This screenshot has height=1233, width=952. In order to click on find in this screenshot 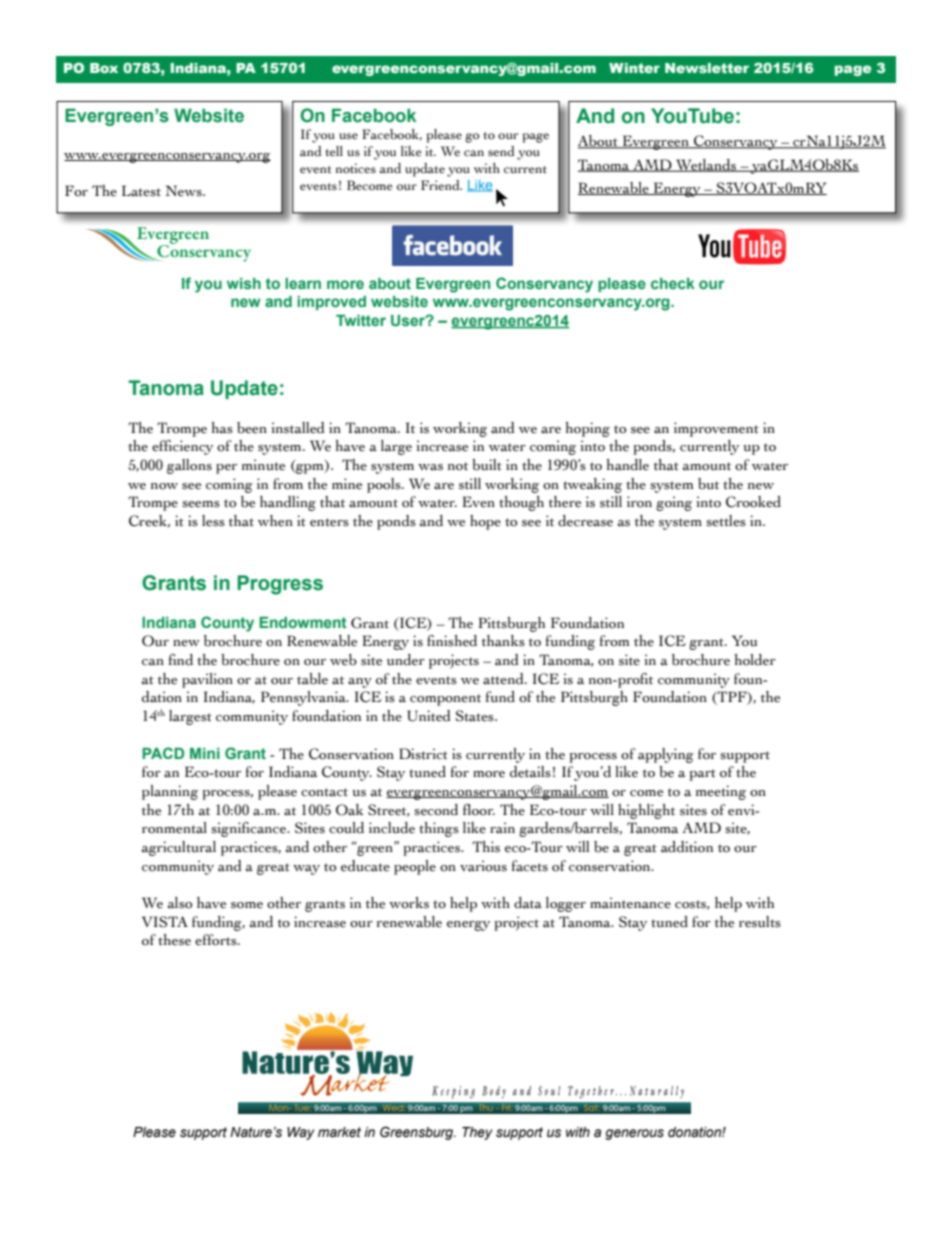, I will do `click(180, 660)`.
